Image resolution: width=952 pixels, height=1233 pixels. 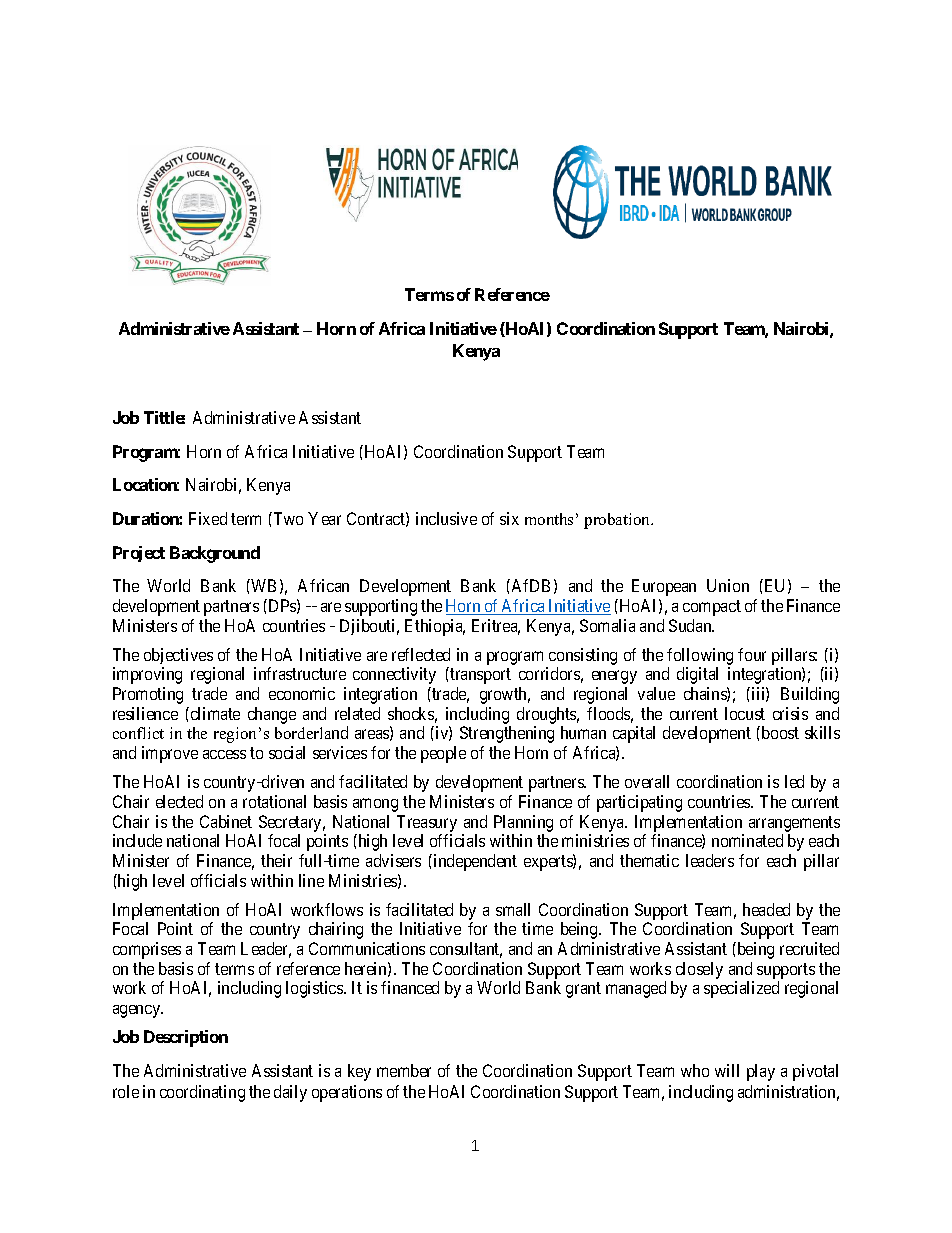 What do you see at coordinates (752, 654) in the page?
I see `four` at bounding box center [752, 654].
